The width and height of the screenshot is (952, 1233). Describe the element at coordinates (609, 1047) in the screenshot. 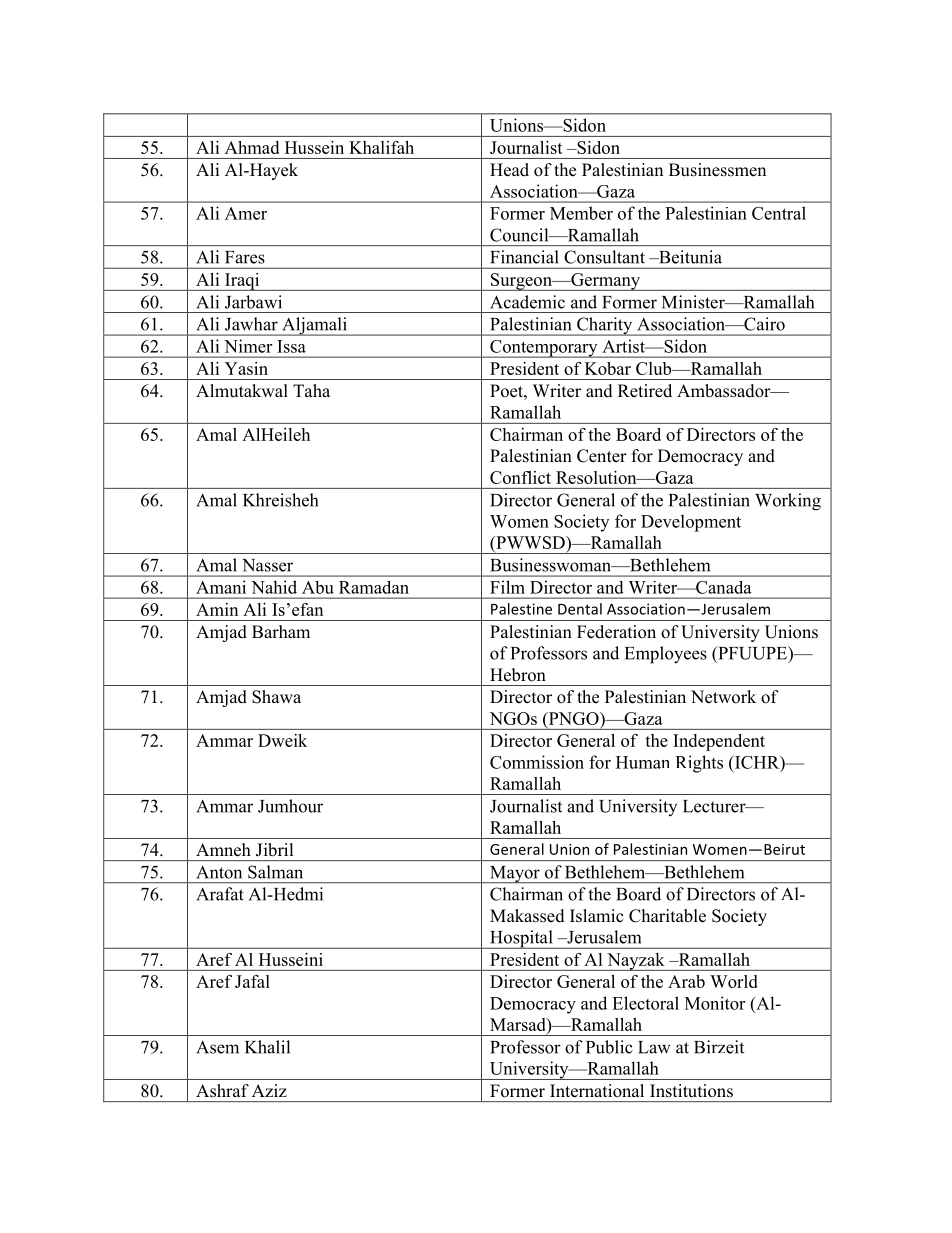

I see `Public` at that location.
